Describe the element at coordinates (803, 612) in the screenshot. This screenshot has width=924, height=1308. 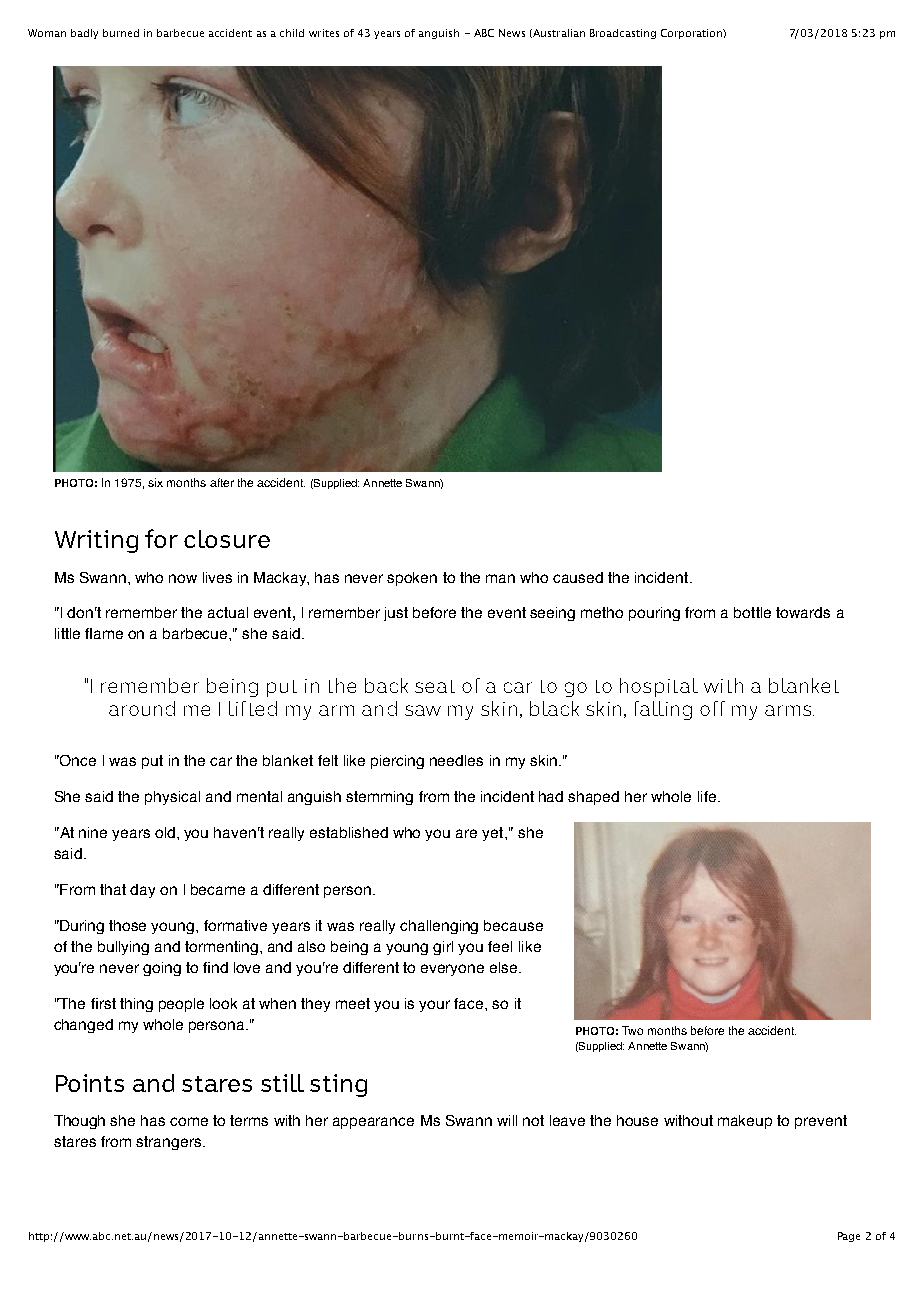
I see `towards` at that location.
